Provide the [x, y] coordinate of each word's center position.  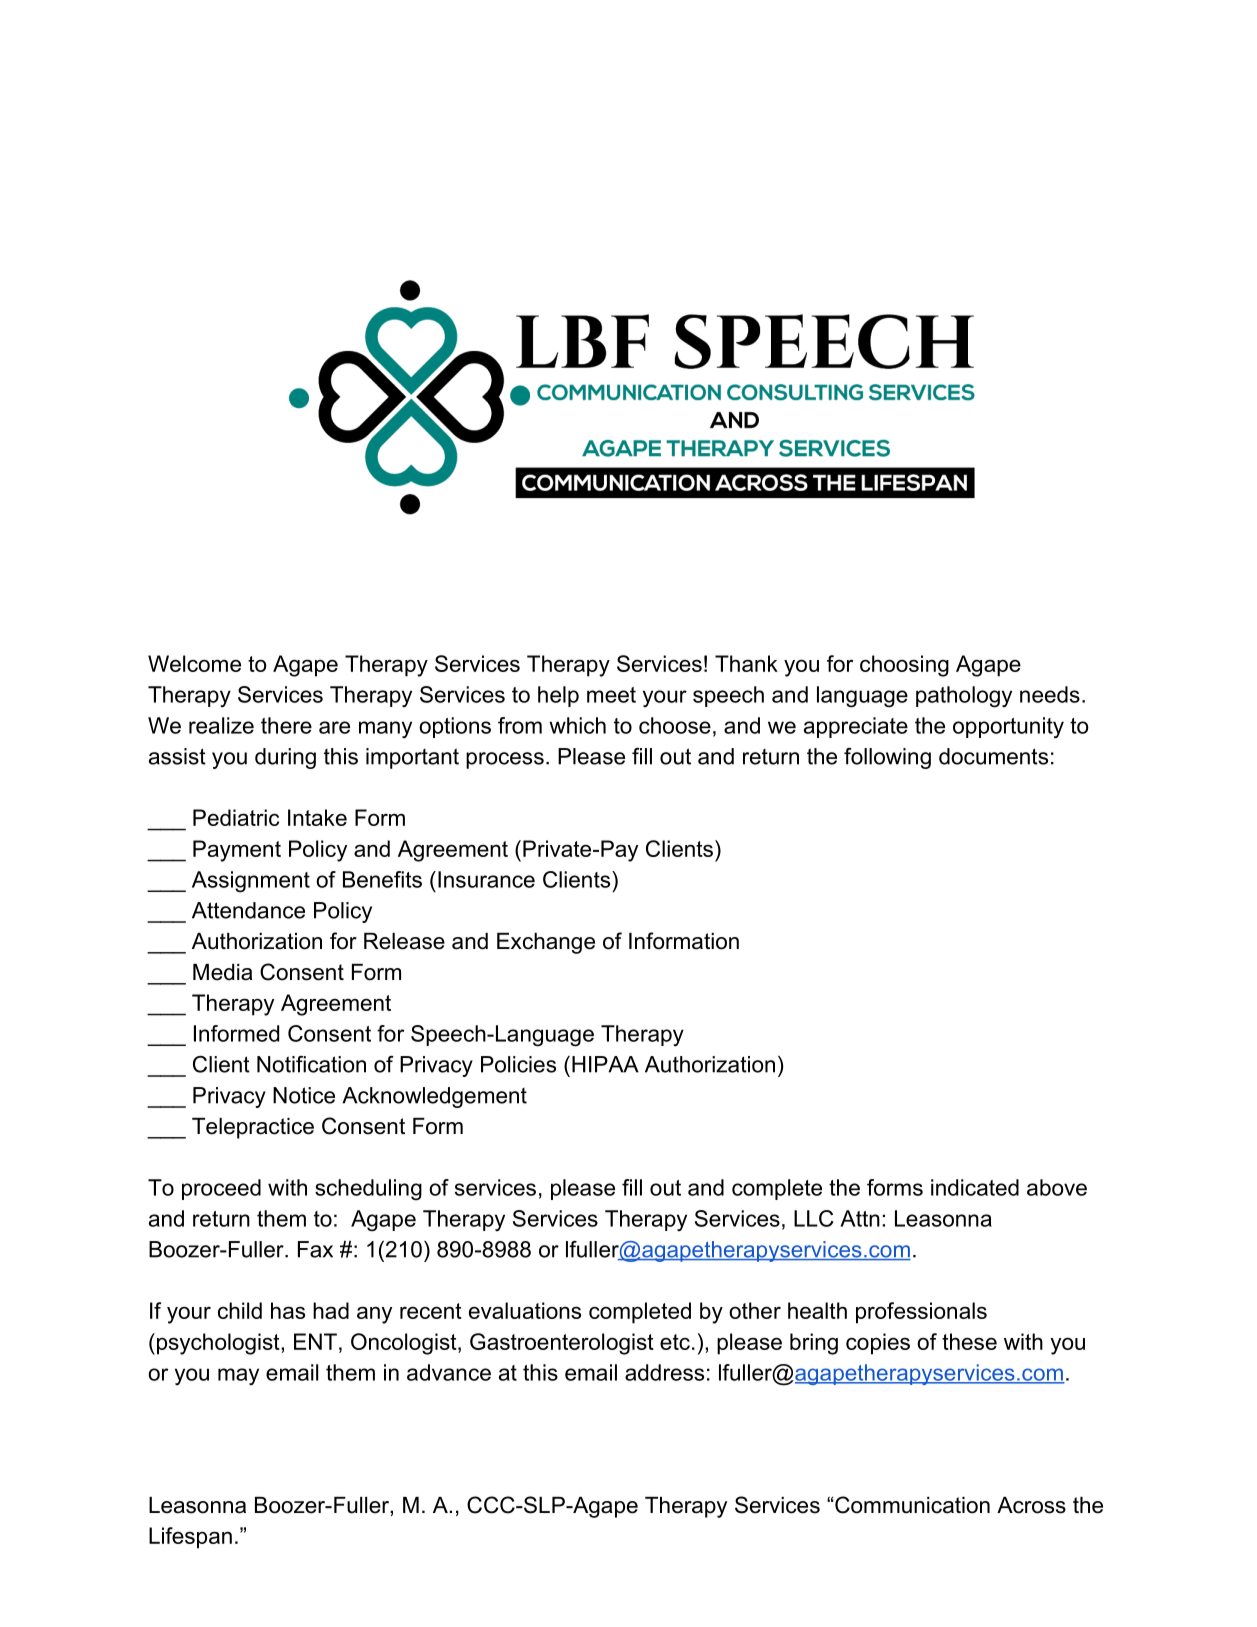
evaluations [525, 1310]
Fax [315, 1249]
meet [611, 695]
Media [222, 972]
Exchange [546, 943]
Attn [860, 1218]
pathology [964, 697]
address [664, 1372]
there [286, 725]
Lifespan [190, 1538]
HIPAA [605, 1064]
